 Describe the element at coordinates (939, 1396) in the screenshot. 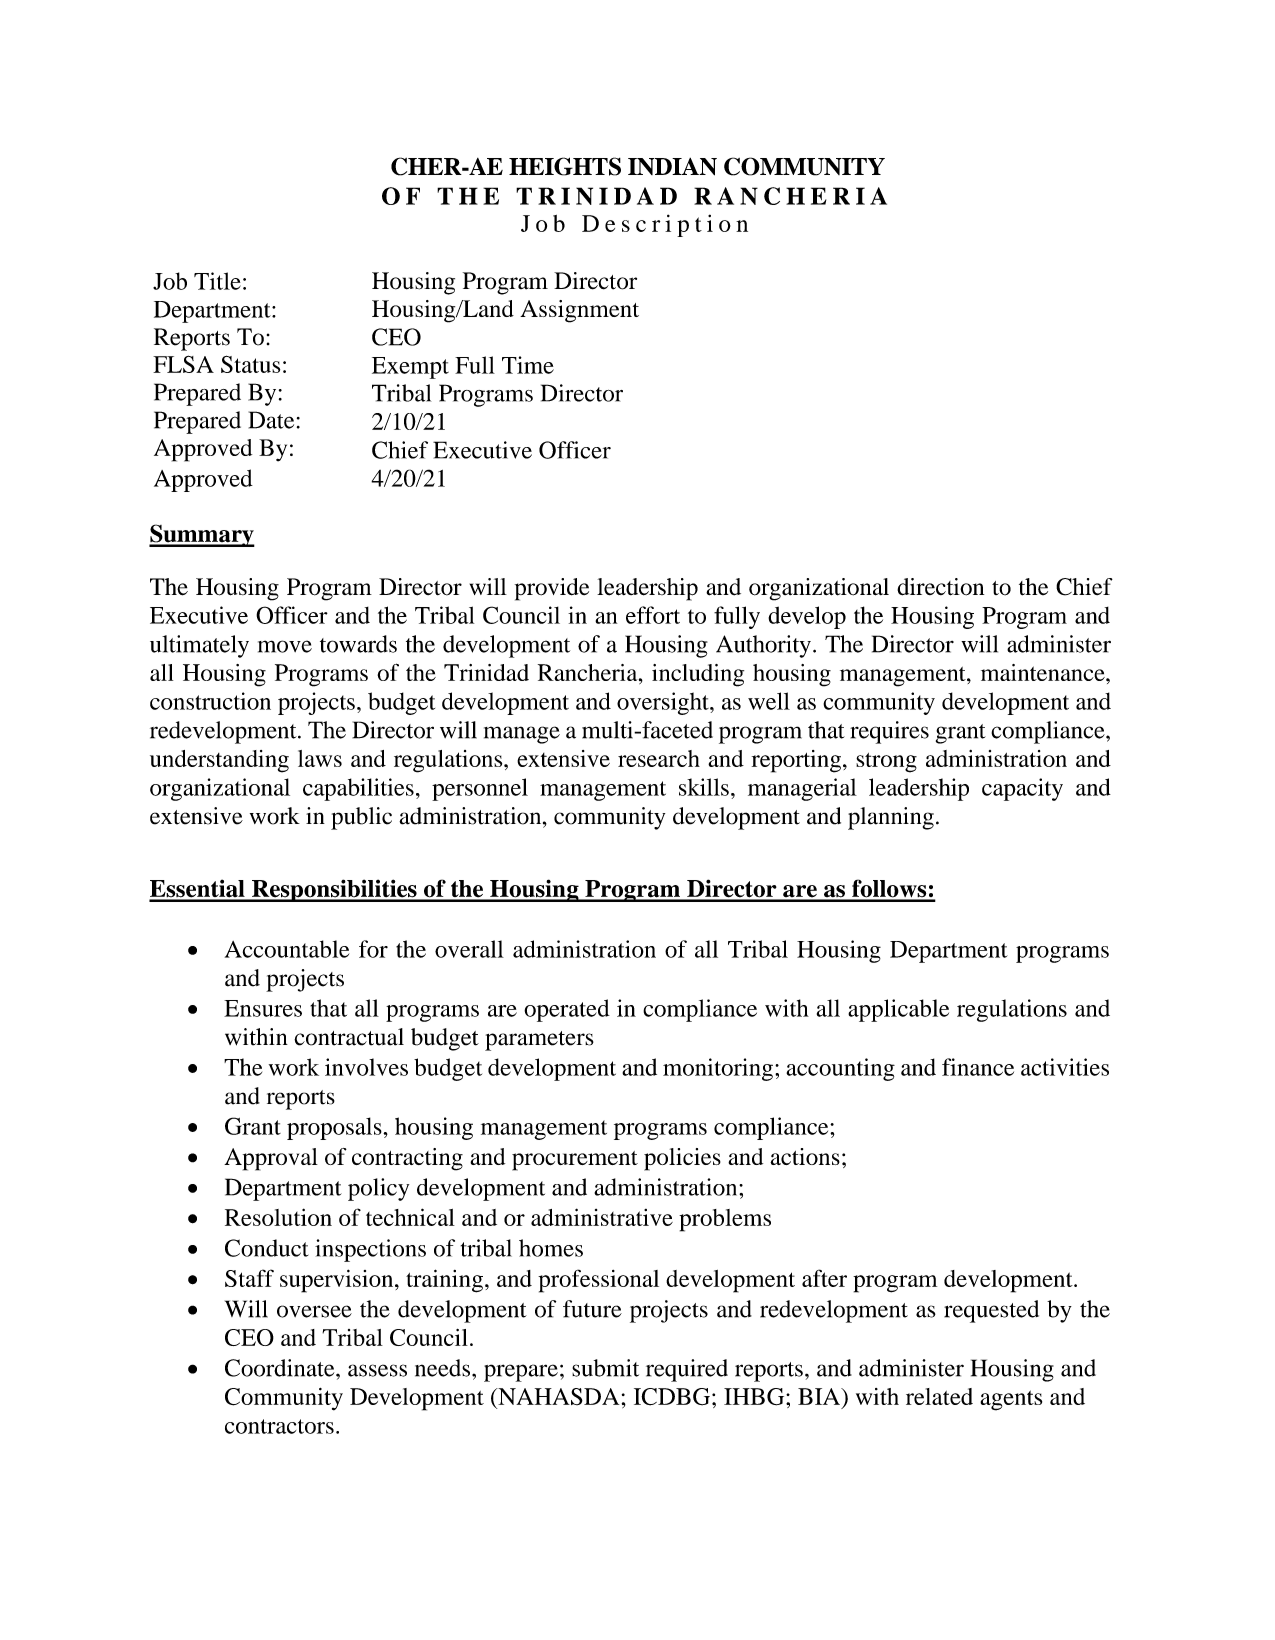

I see `related` at that location.
